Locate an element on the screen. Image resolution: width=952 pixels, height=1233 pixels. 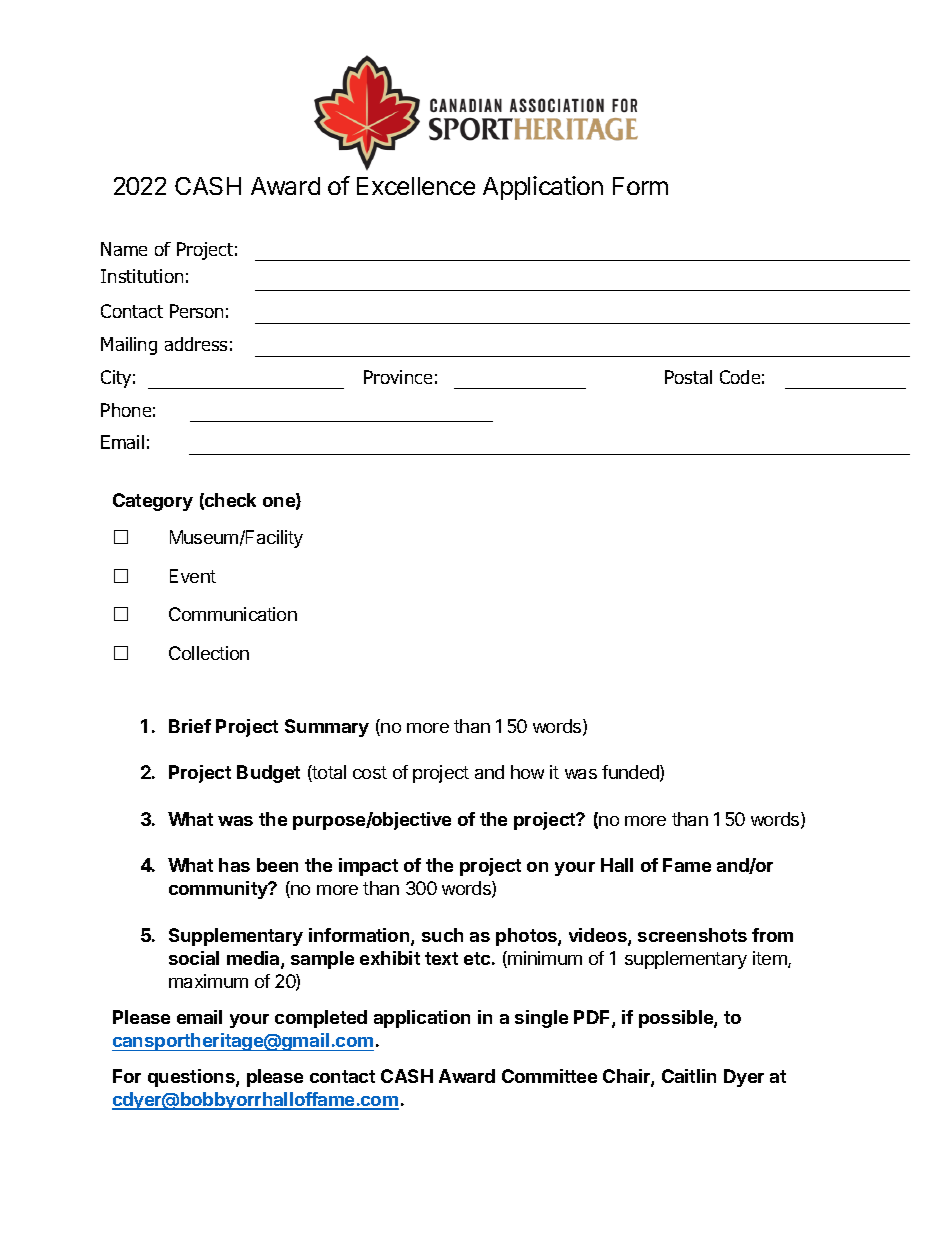
Province is located at coordinates (398, 377).
